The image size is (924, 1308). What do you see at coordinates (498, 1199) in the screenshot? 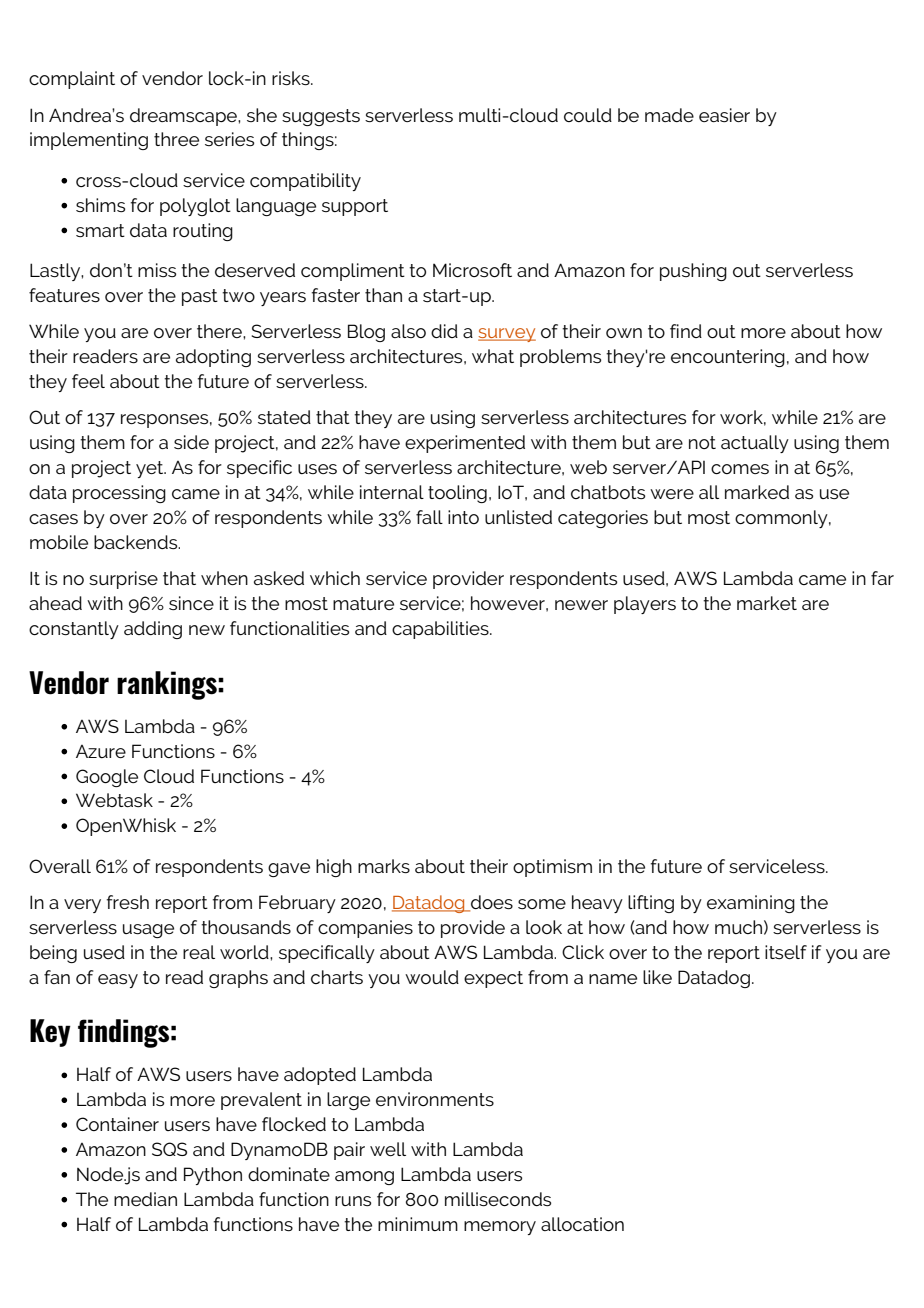
I see `milliseconds` at bounding box center [498, 1199].
